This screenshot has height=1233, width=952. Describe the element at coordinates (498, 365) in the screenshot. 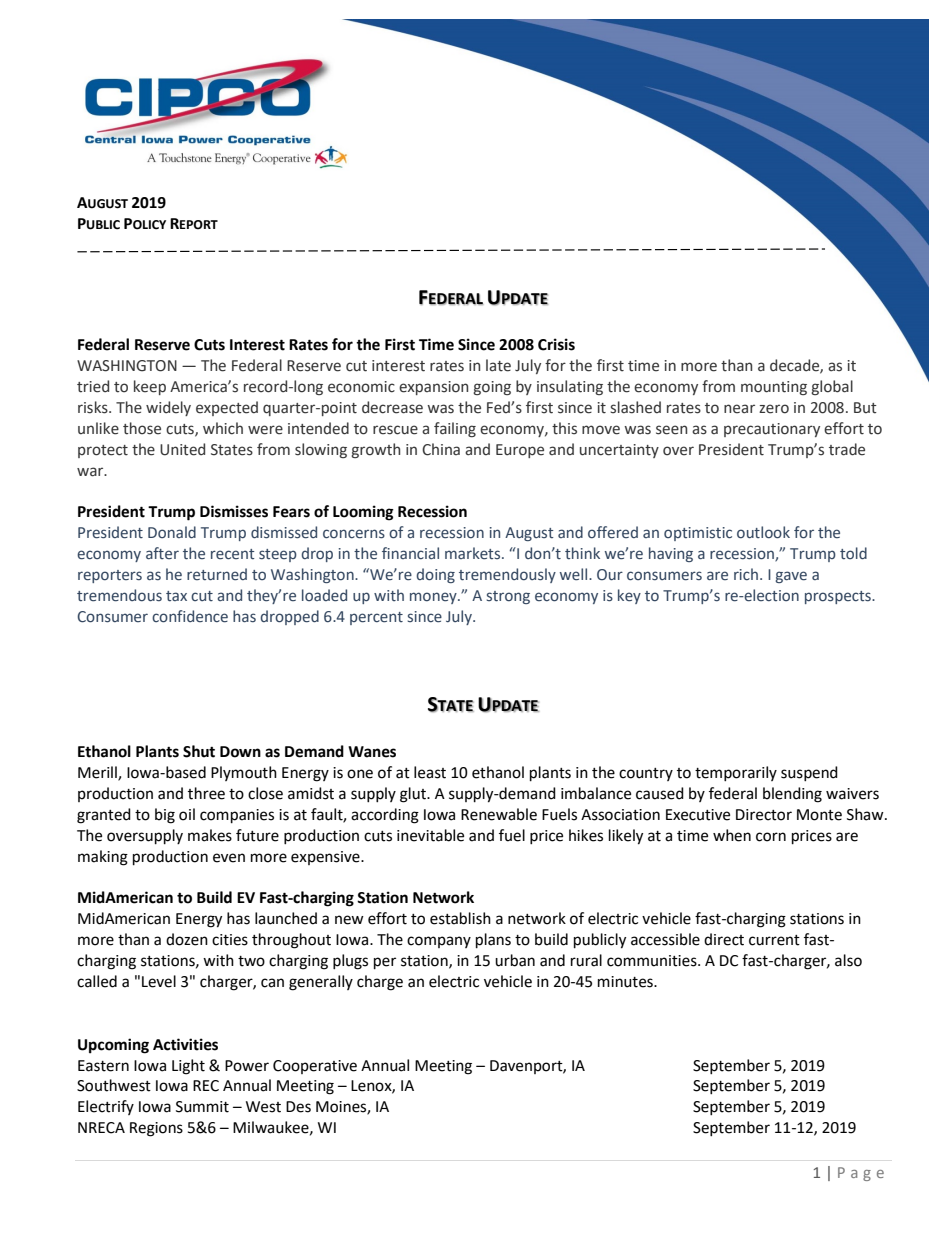

I see `late` at that location.
